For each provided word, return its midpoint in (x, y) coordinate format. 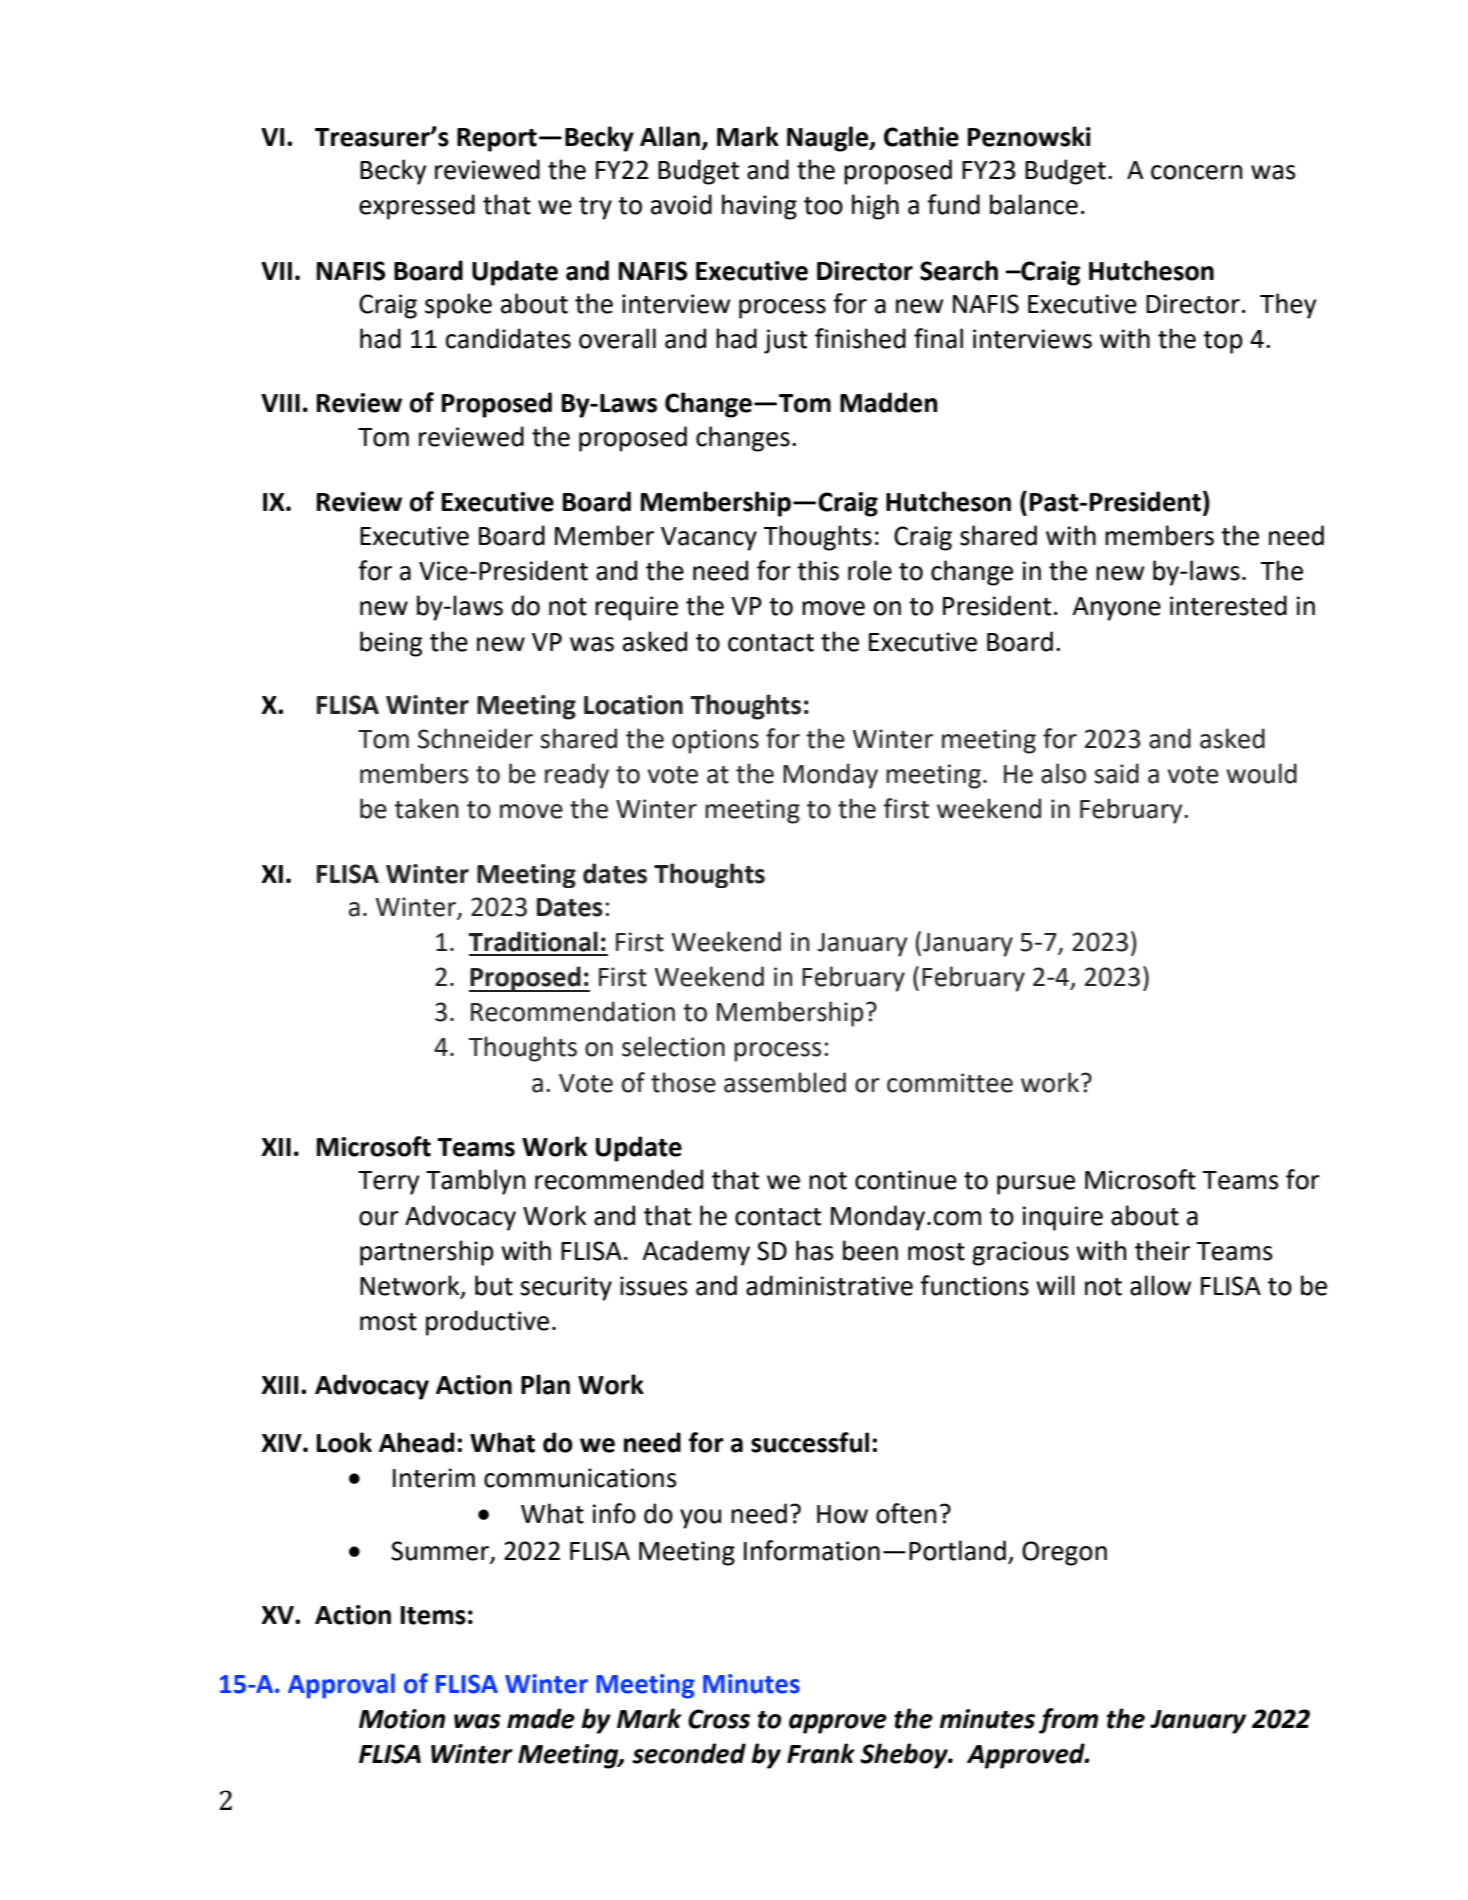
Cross (719, 1719)
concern (1196, 172)
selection (673, 1046)
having (759, 207)
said (1116, 773)
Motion (402, 1719)
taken (426, 808)
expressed (417, 207)
